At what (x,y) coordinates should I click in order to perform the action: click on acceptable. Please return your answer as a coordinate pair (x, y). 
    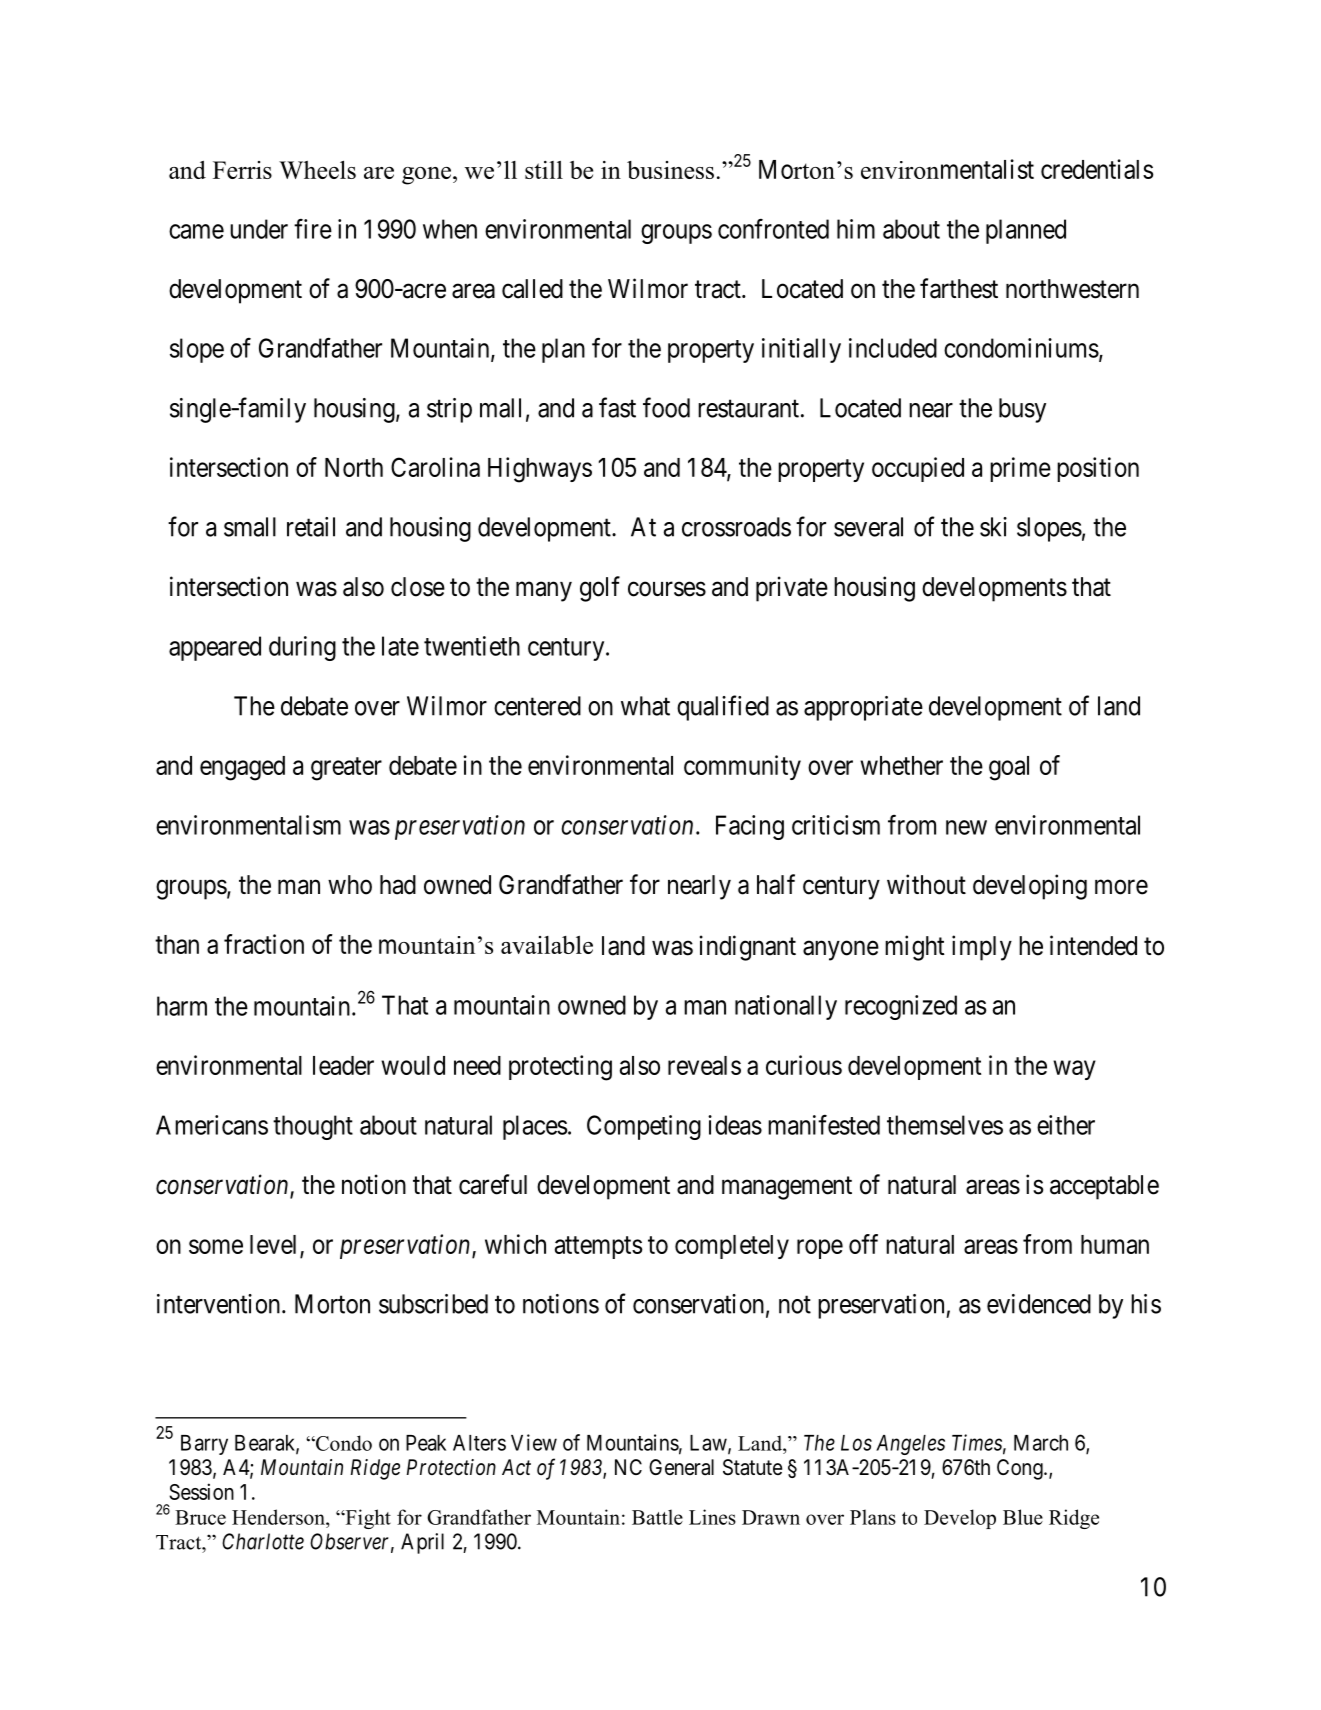
    Looking at the image, I should click on (1104, 1187).
